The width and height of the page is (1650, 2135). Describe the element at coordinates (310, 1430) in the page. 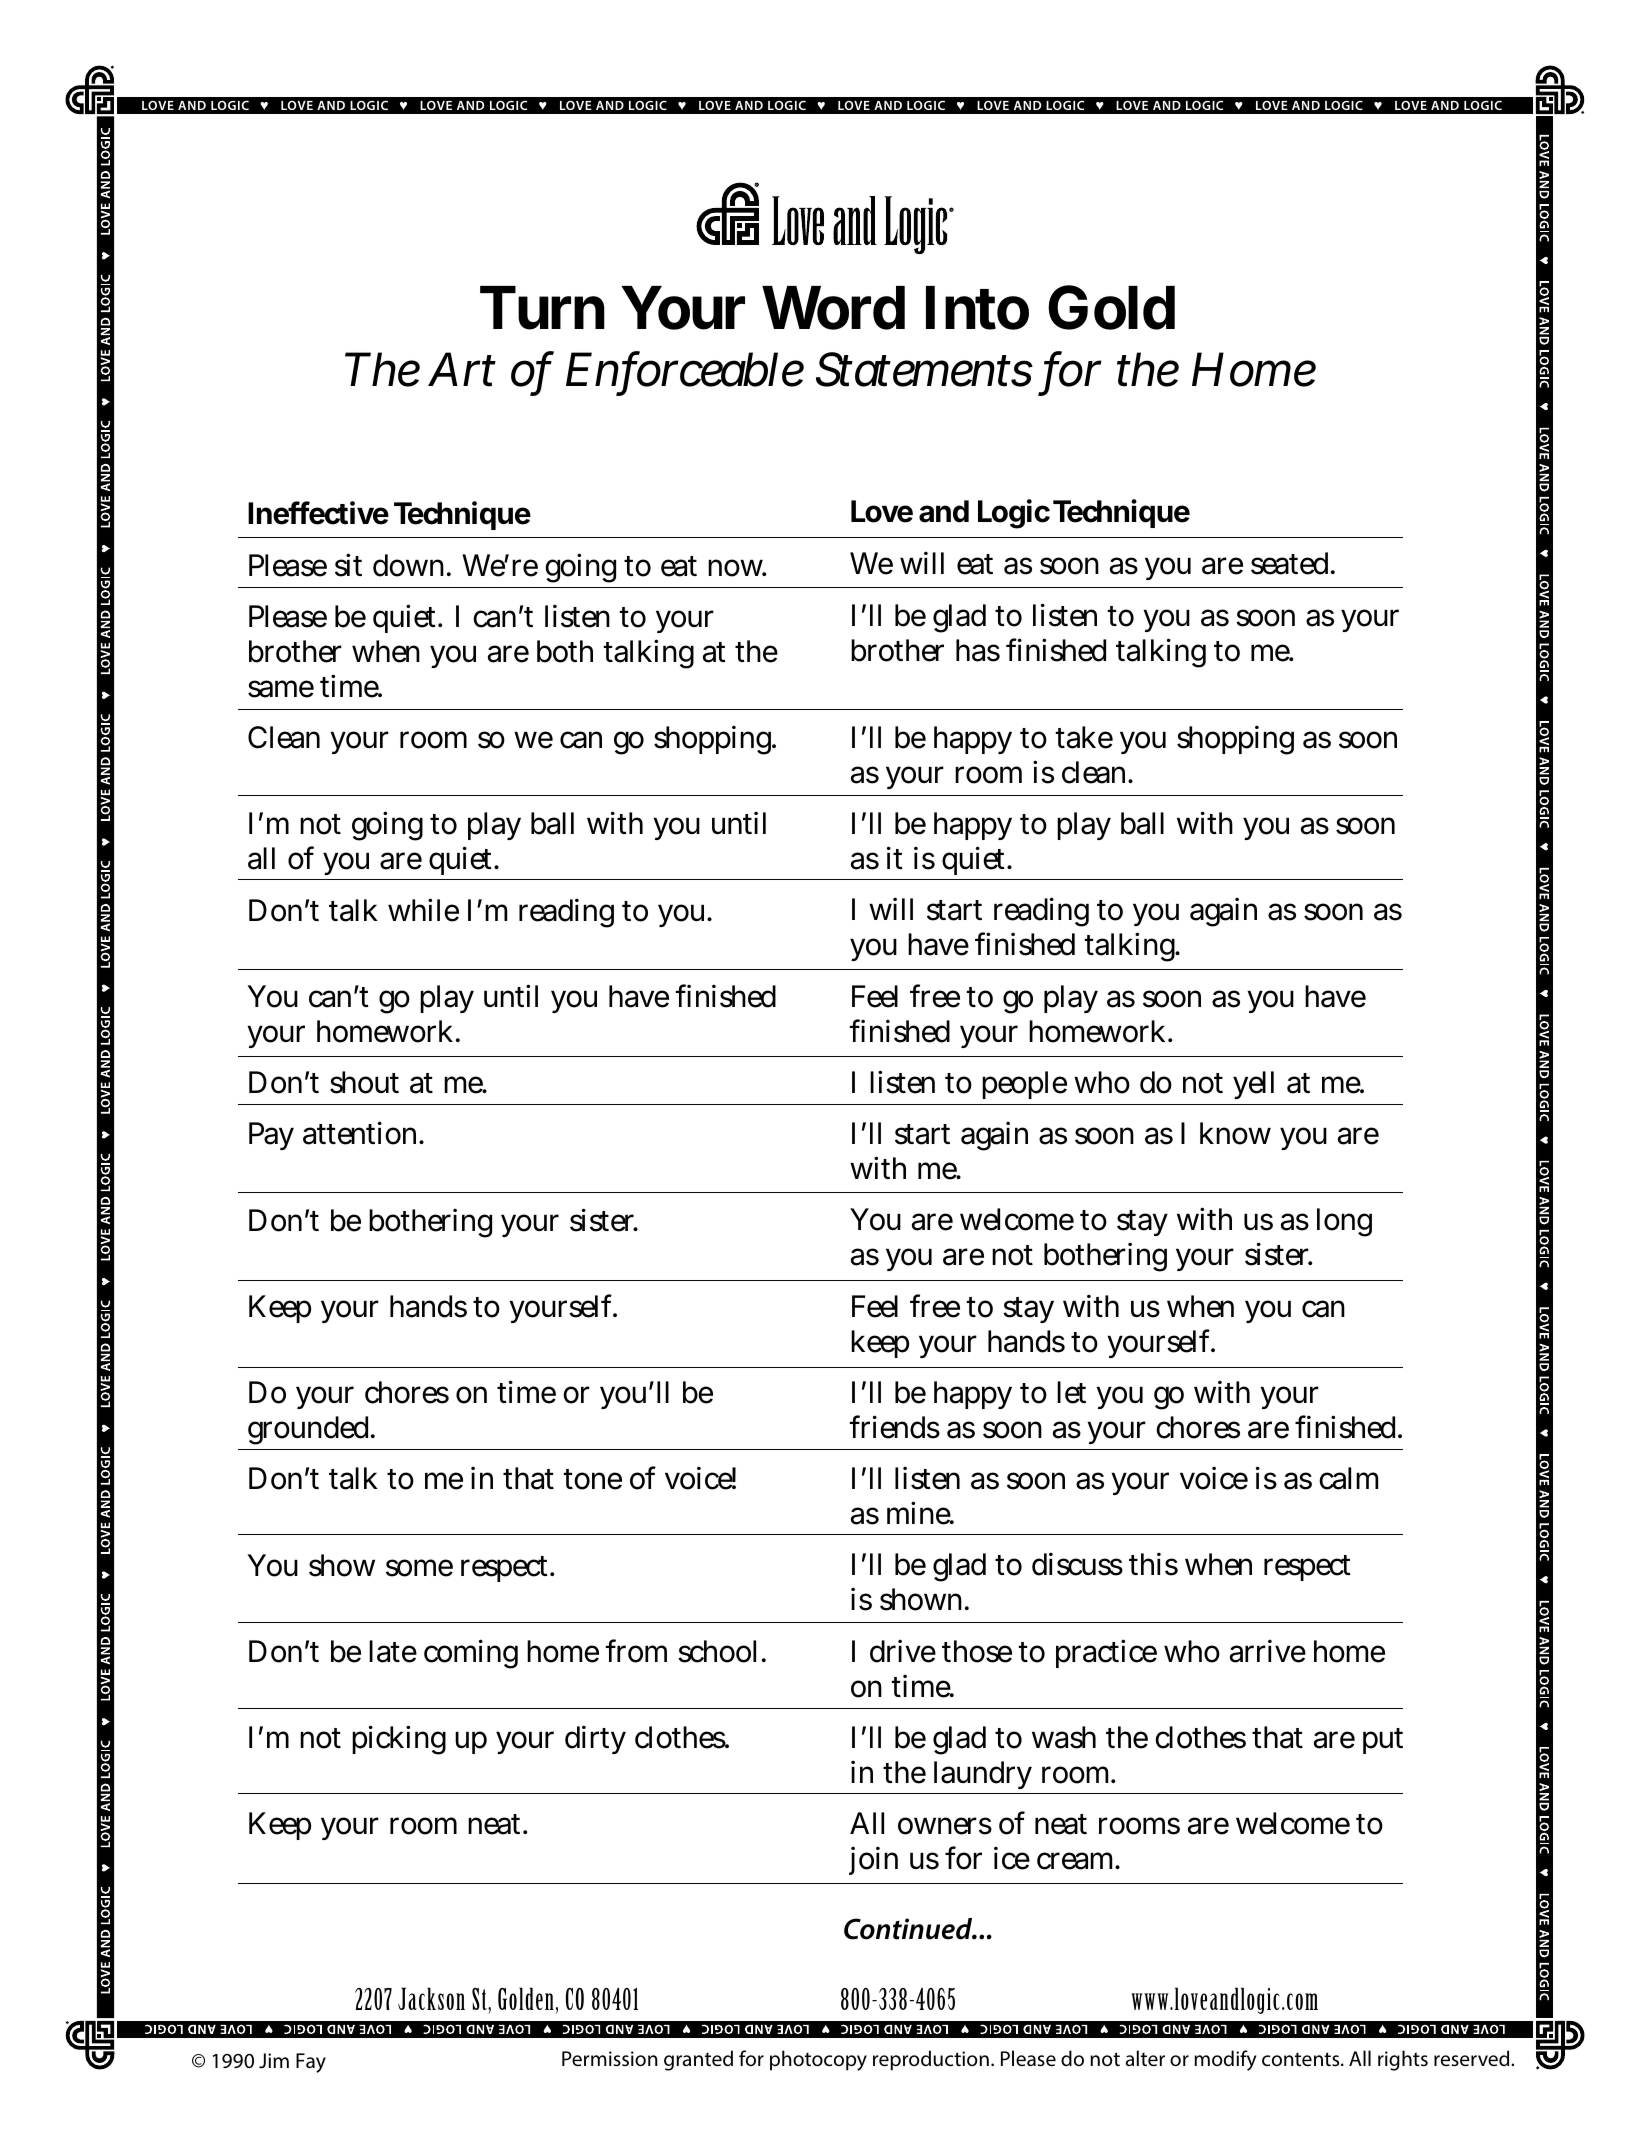

I see `grounded` at that location.
